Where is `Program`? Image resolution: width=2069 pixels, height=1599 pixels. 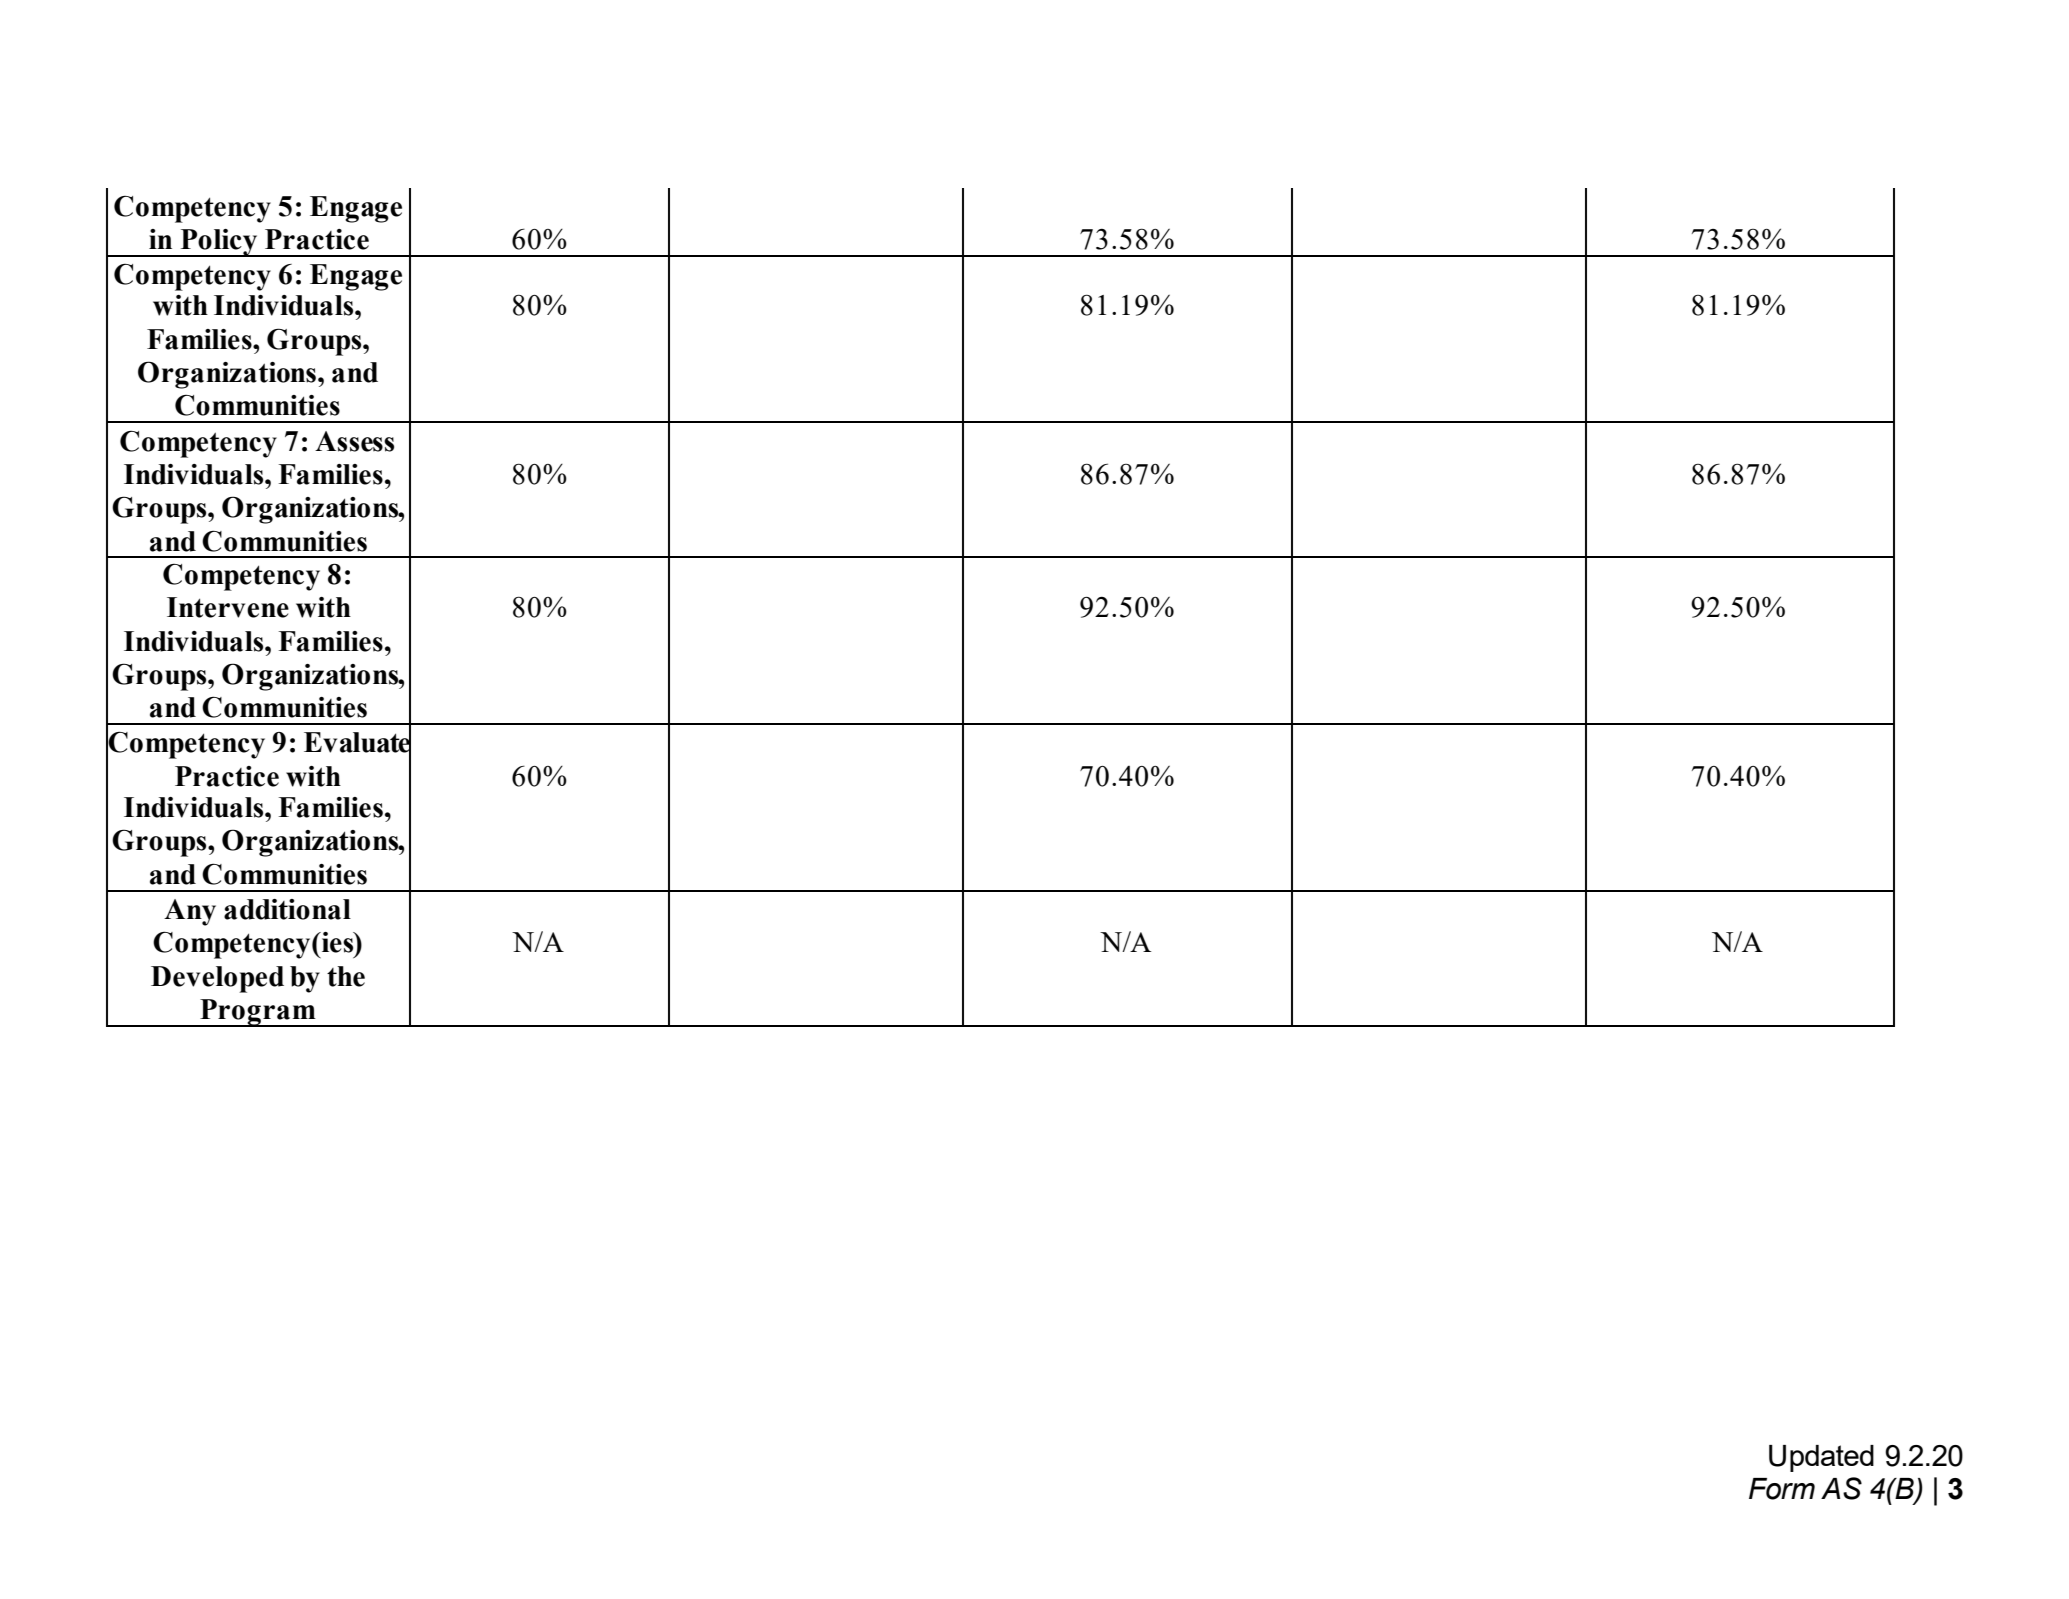 Program is located at coordinates (258, 1013).
